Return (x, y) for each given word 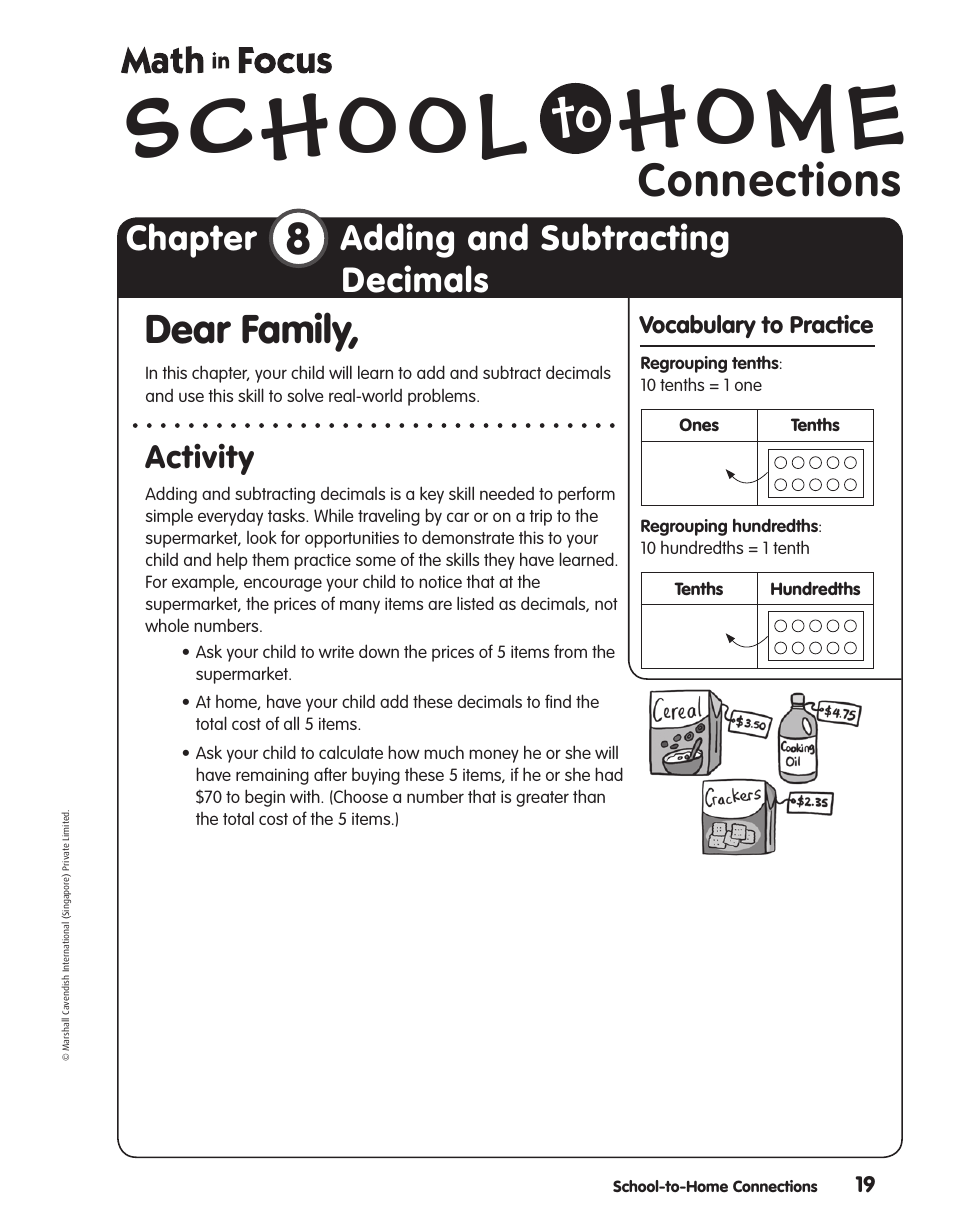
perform (586, 495)
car (458, 517)
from (570, 651)
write (336, 651)
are (440, 605)
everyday (230, 517)
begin (265, 798)
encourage (283, 585)
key (432, 495)
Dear (188, 329)
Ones (699, 425)
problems (443, 397)
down (379, 651)
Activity (199, 459)
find (558, 701)
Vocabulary (697, 326)
